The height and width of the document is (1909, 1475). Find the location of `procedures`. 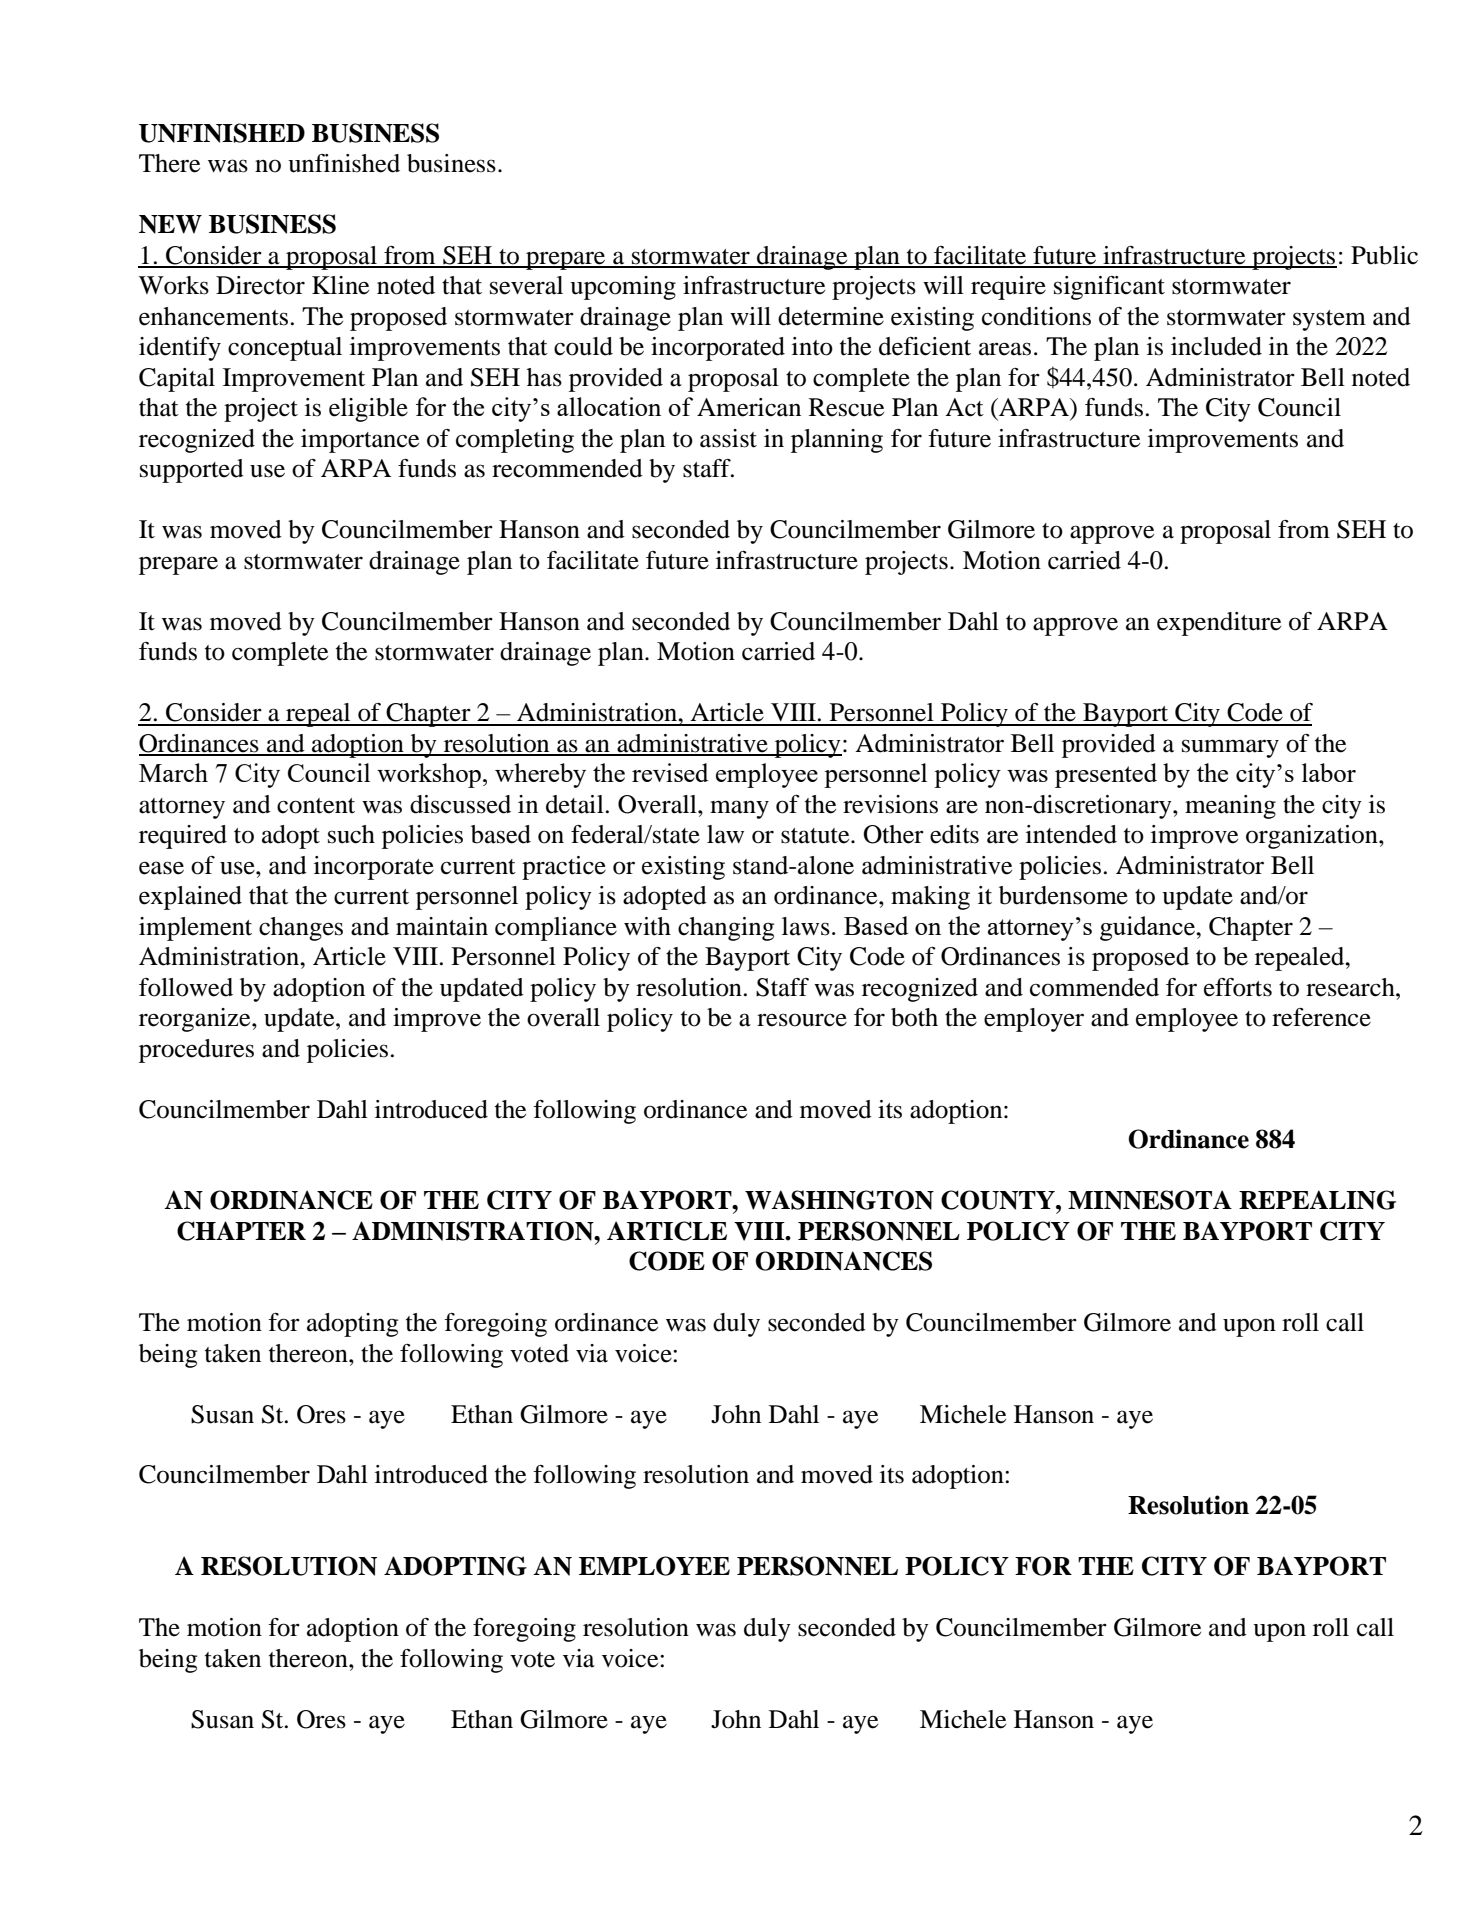

procedures is located at coordinates (196, 1051).
